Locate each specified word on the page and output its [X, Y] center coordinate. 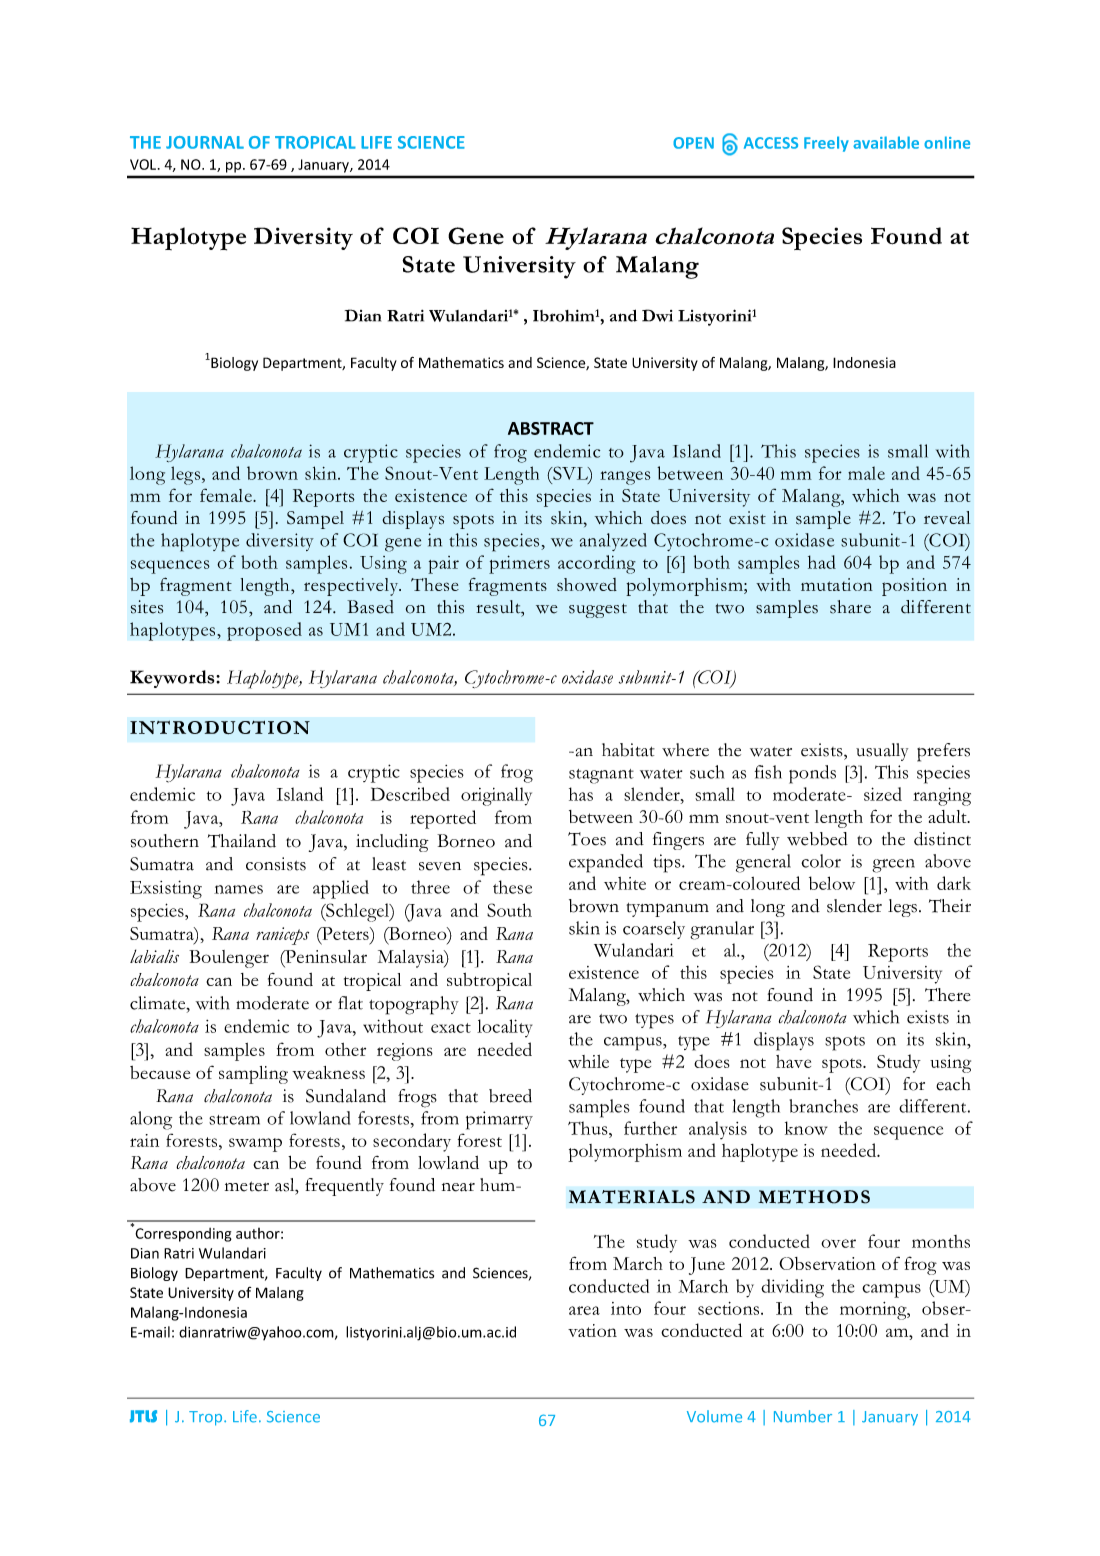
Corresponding [182, 1233]
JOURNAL [205, 142]
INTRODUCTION [220, 727]
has [581, 794]
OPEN [693, 143]
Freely [826, 144]
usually [882, 752]
